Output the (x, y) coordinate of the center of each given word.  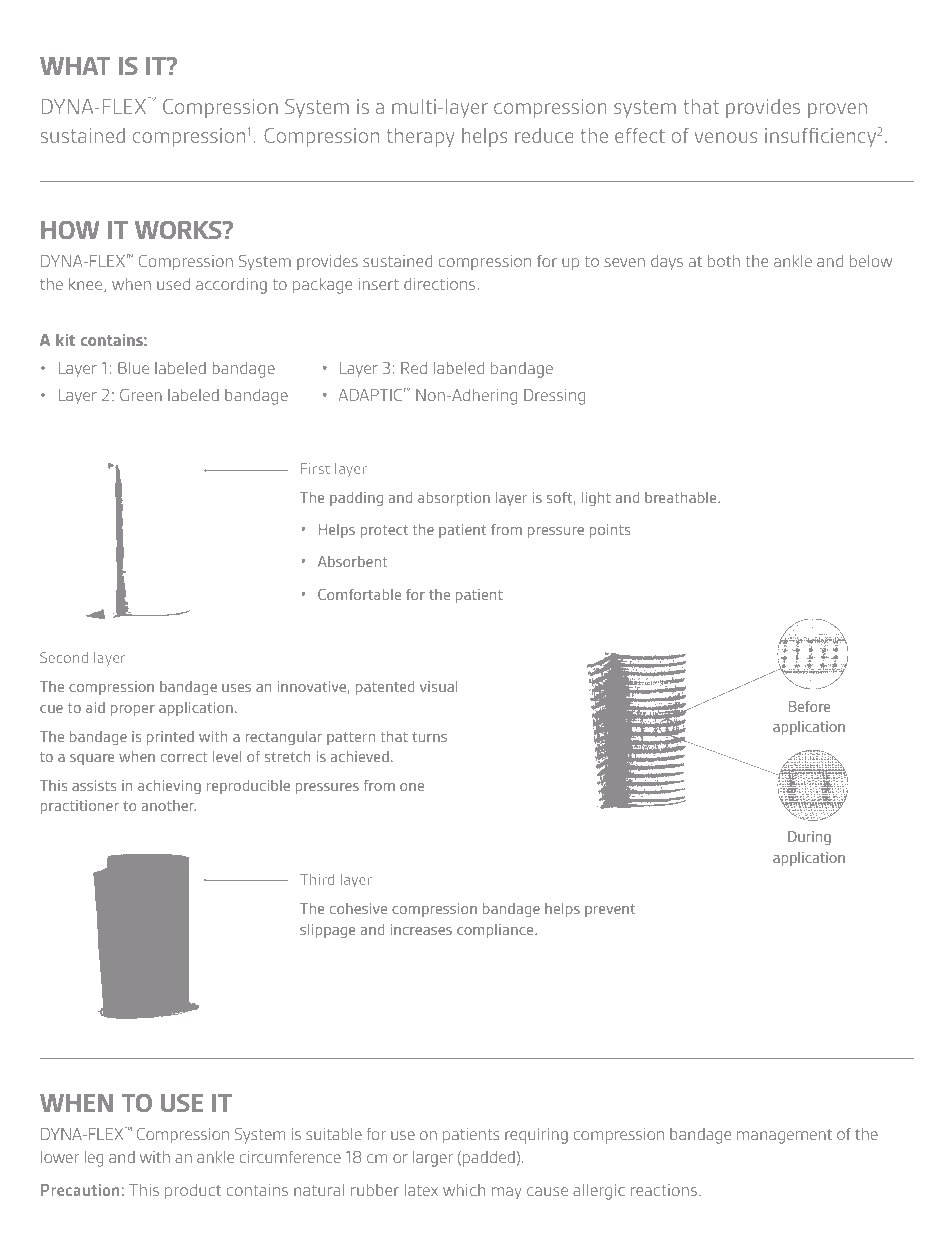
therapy (421, 137)
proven (837, 110)
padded (489, 1159)
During (809, 838)
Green (141, 395)
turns (429, 737)
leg (94, 1159)
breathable (682, 497)
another (168, 805)
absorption (454, 499)
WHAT (75, 66)
